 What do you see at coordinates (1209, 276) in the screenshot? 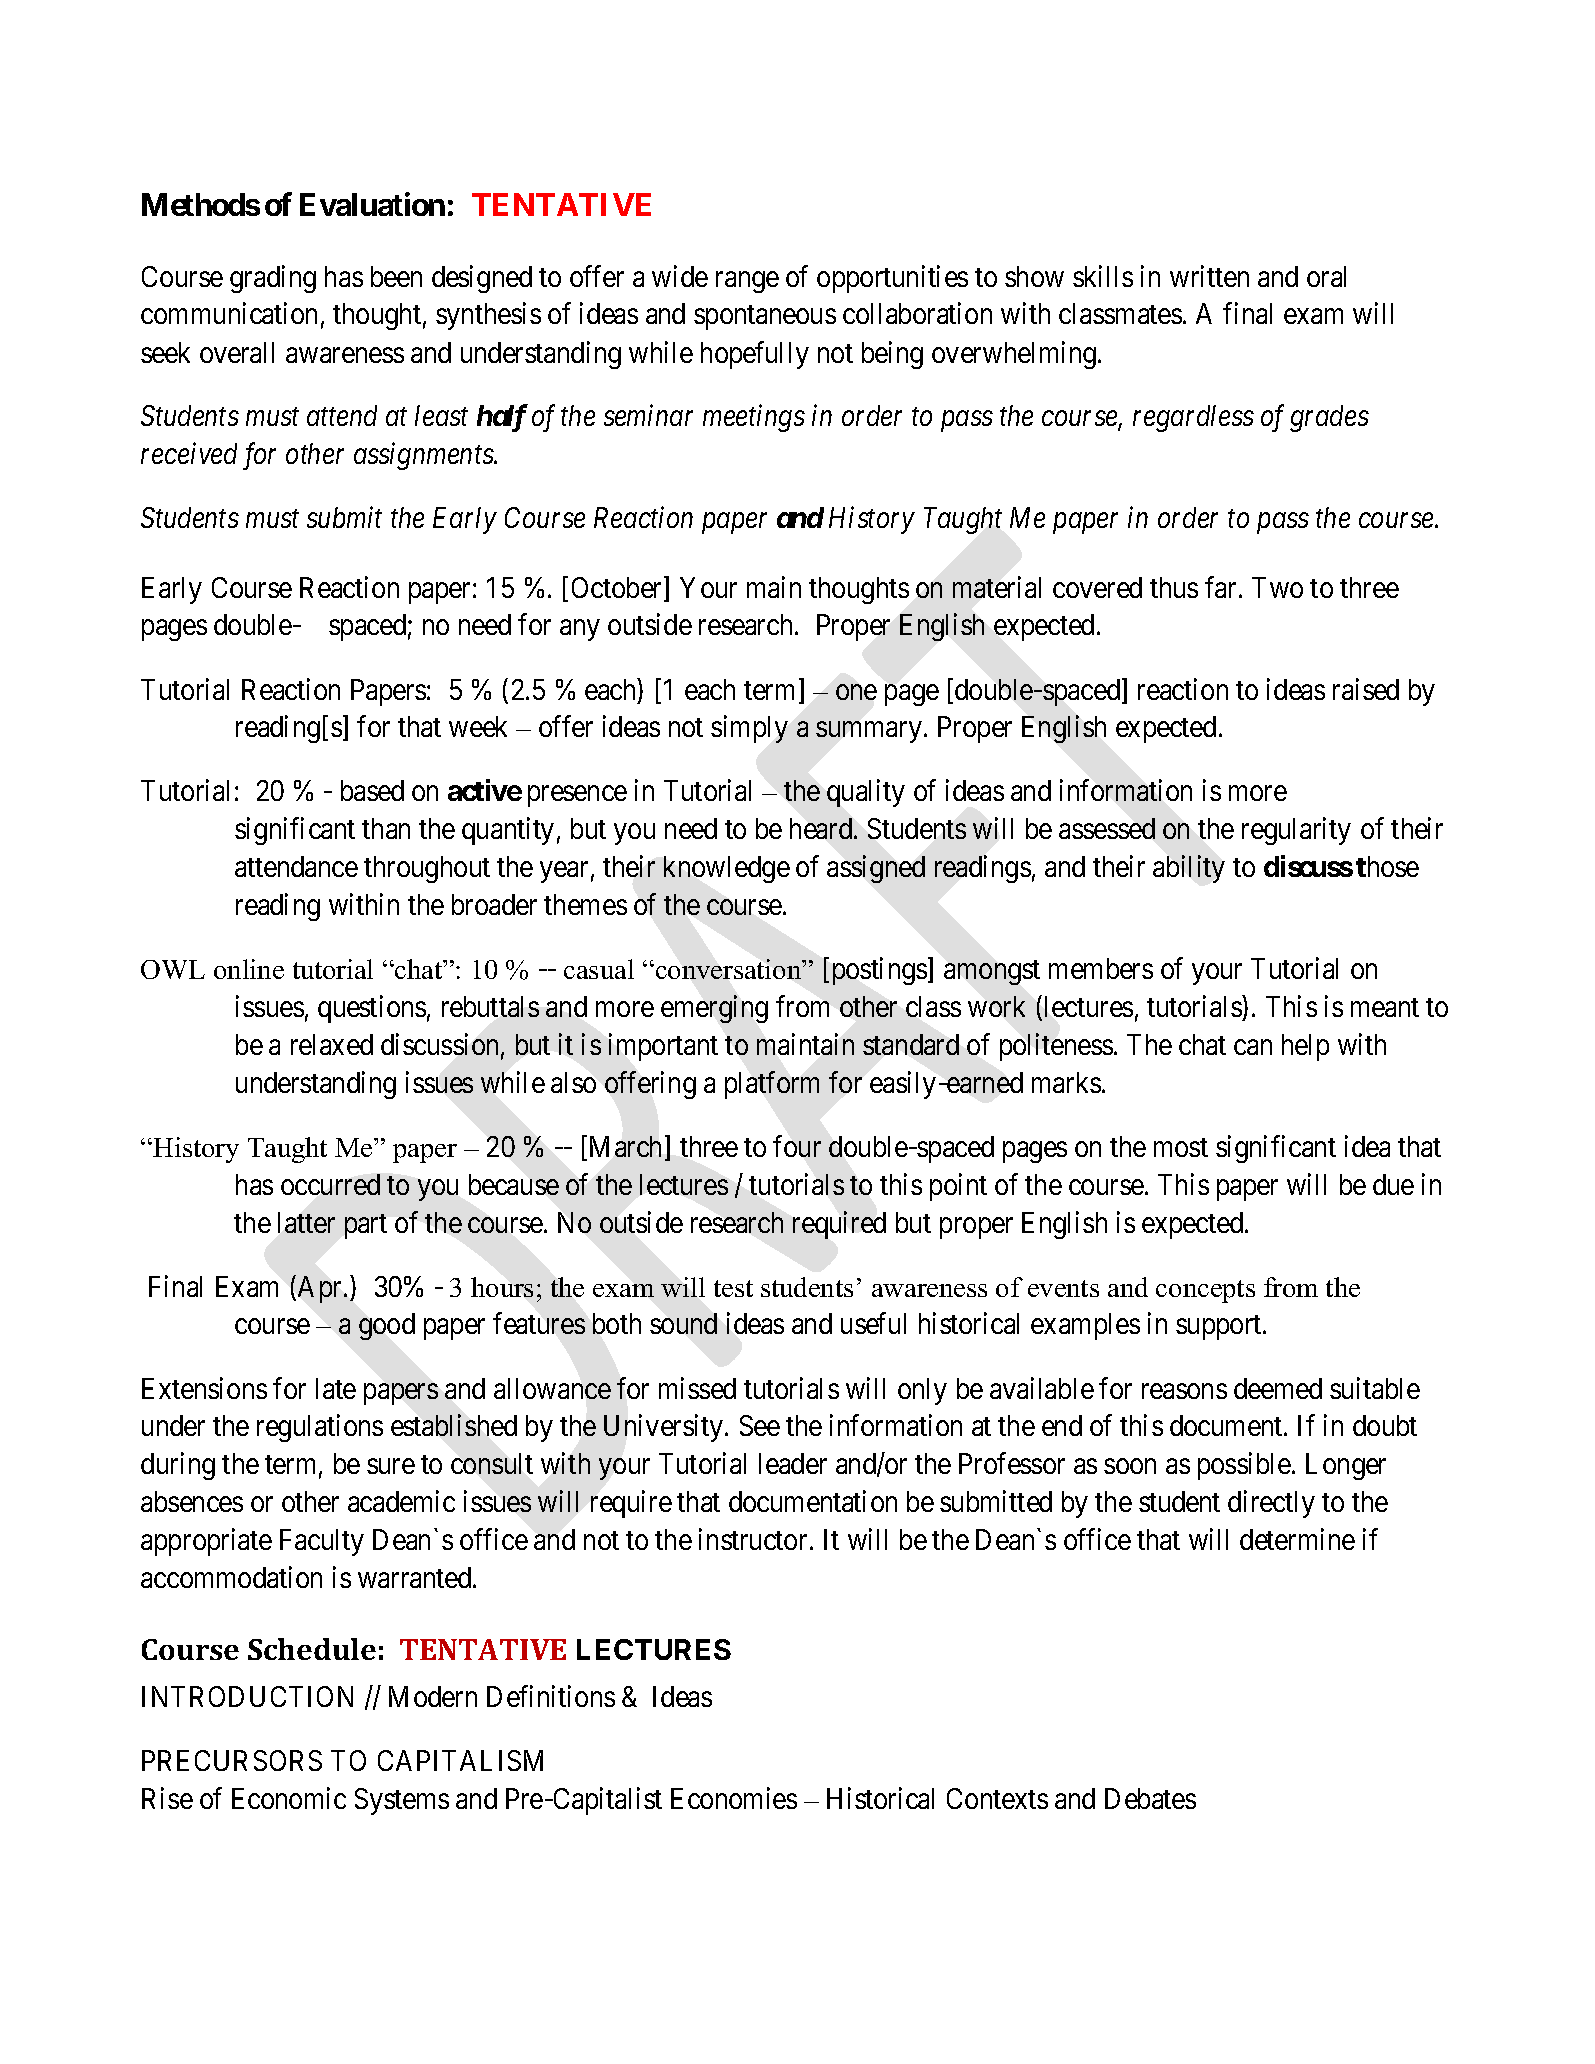
I see `written` at bounding box center [1209, 276].
